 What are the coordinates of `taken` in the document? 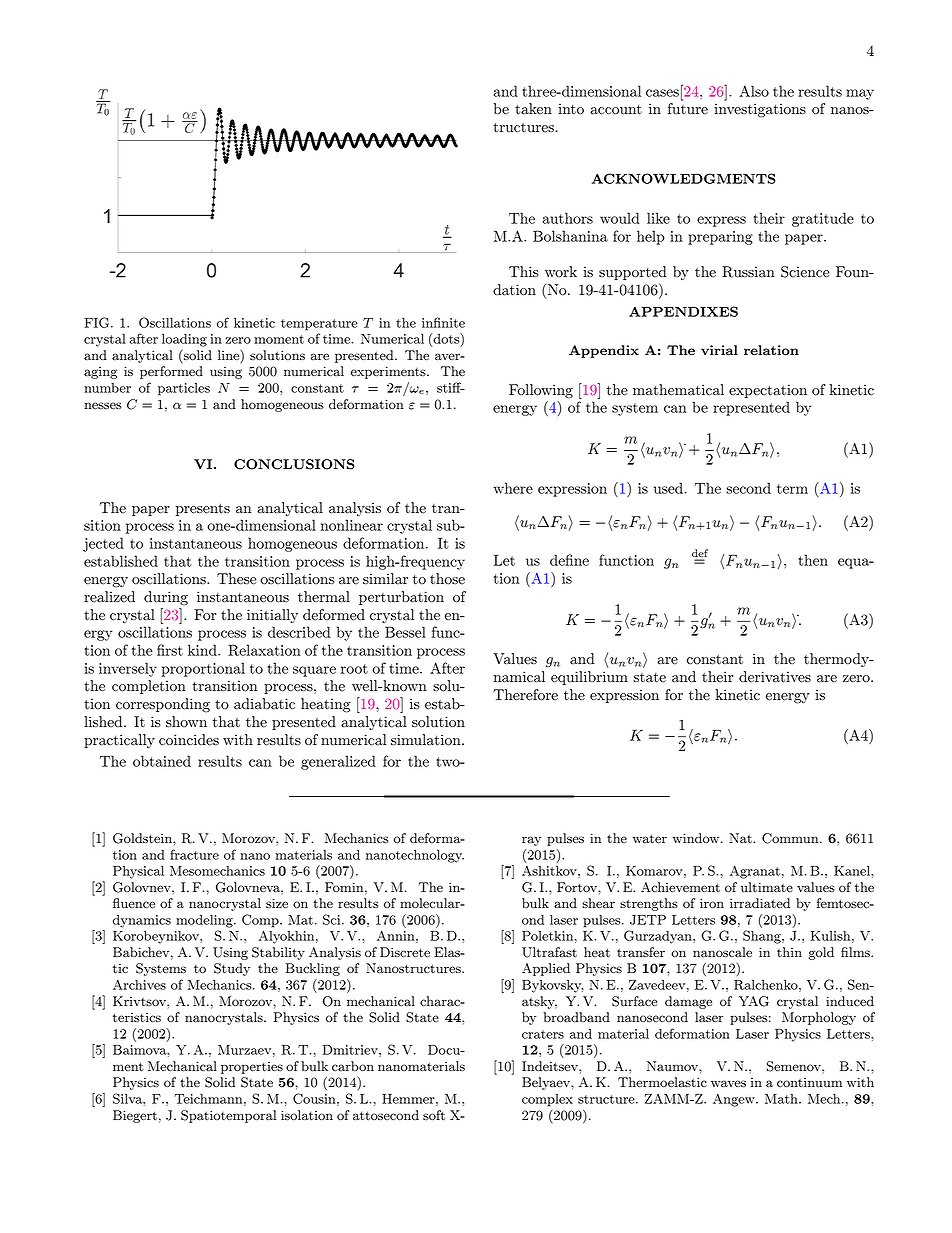 It's located at (533, 109).
